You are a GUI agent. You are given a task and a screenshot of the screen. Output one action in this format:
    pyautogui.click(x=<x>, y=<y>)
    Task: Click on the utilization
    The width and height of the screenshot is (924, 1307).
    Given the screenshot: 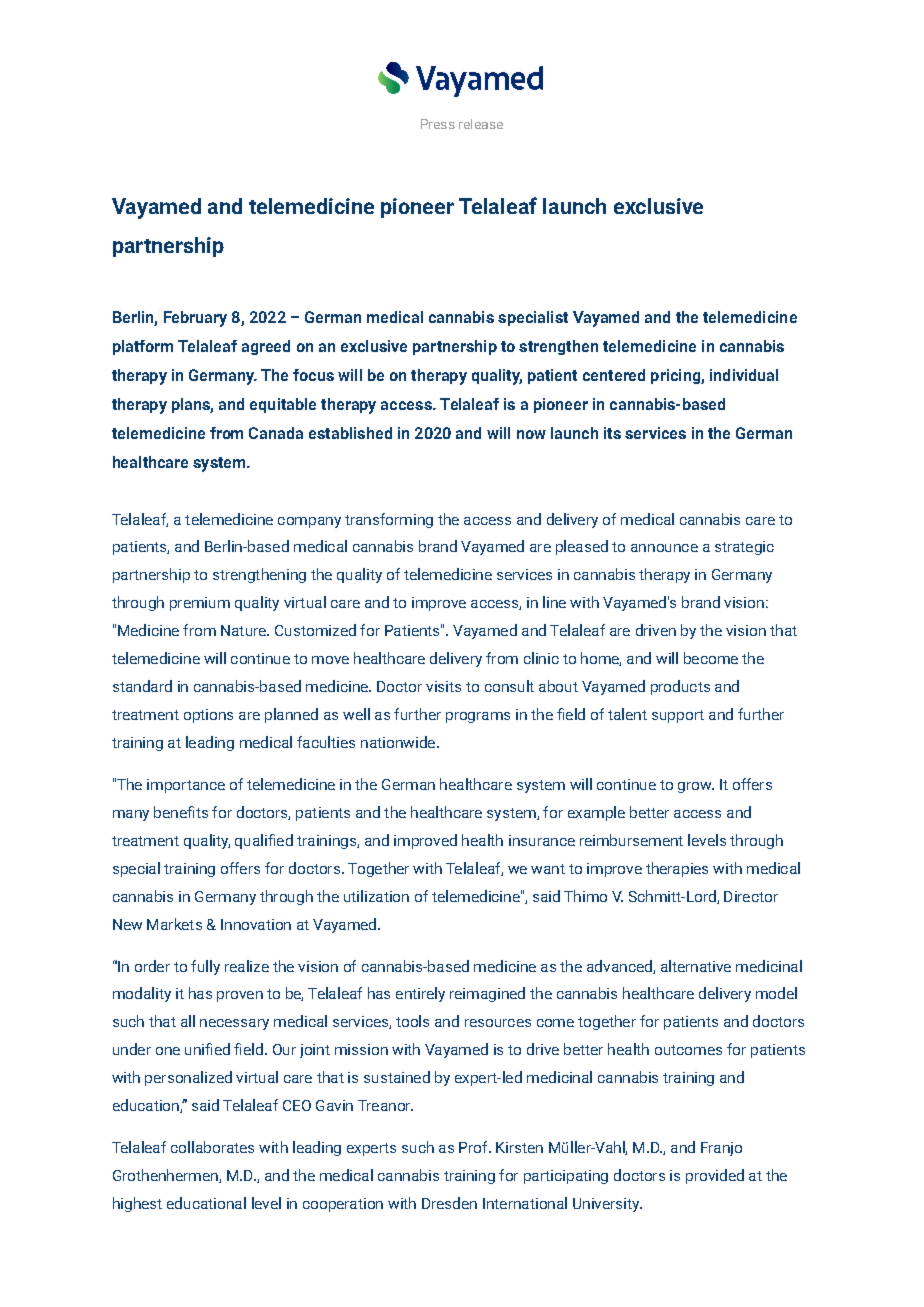 What is the action you would take?
    pyautogui.click(x=376, y=896)
